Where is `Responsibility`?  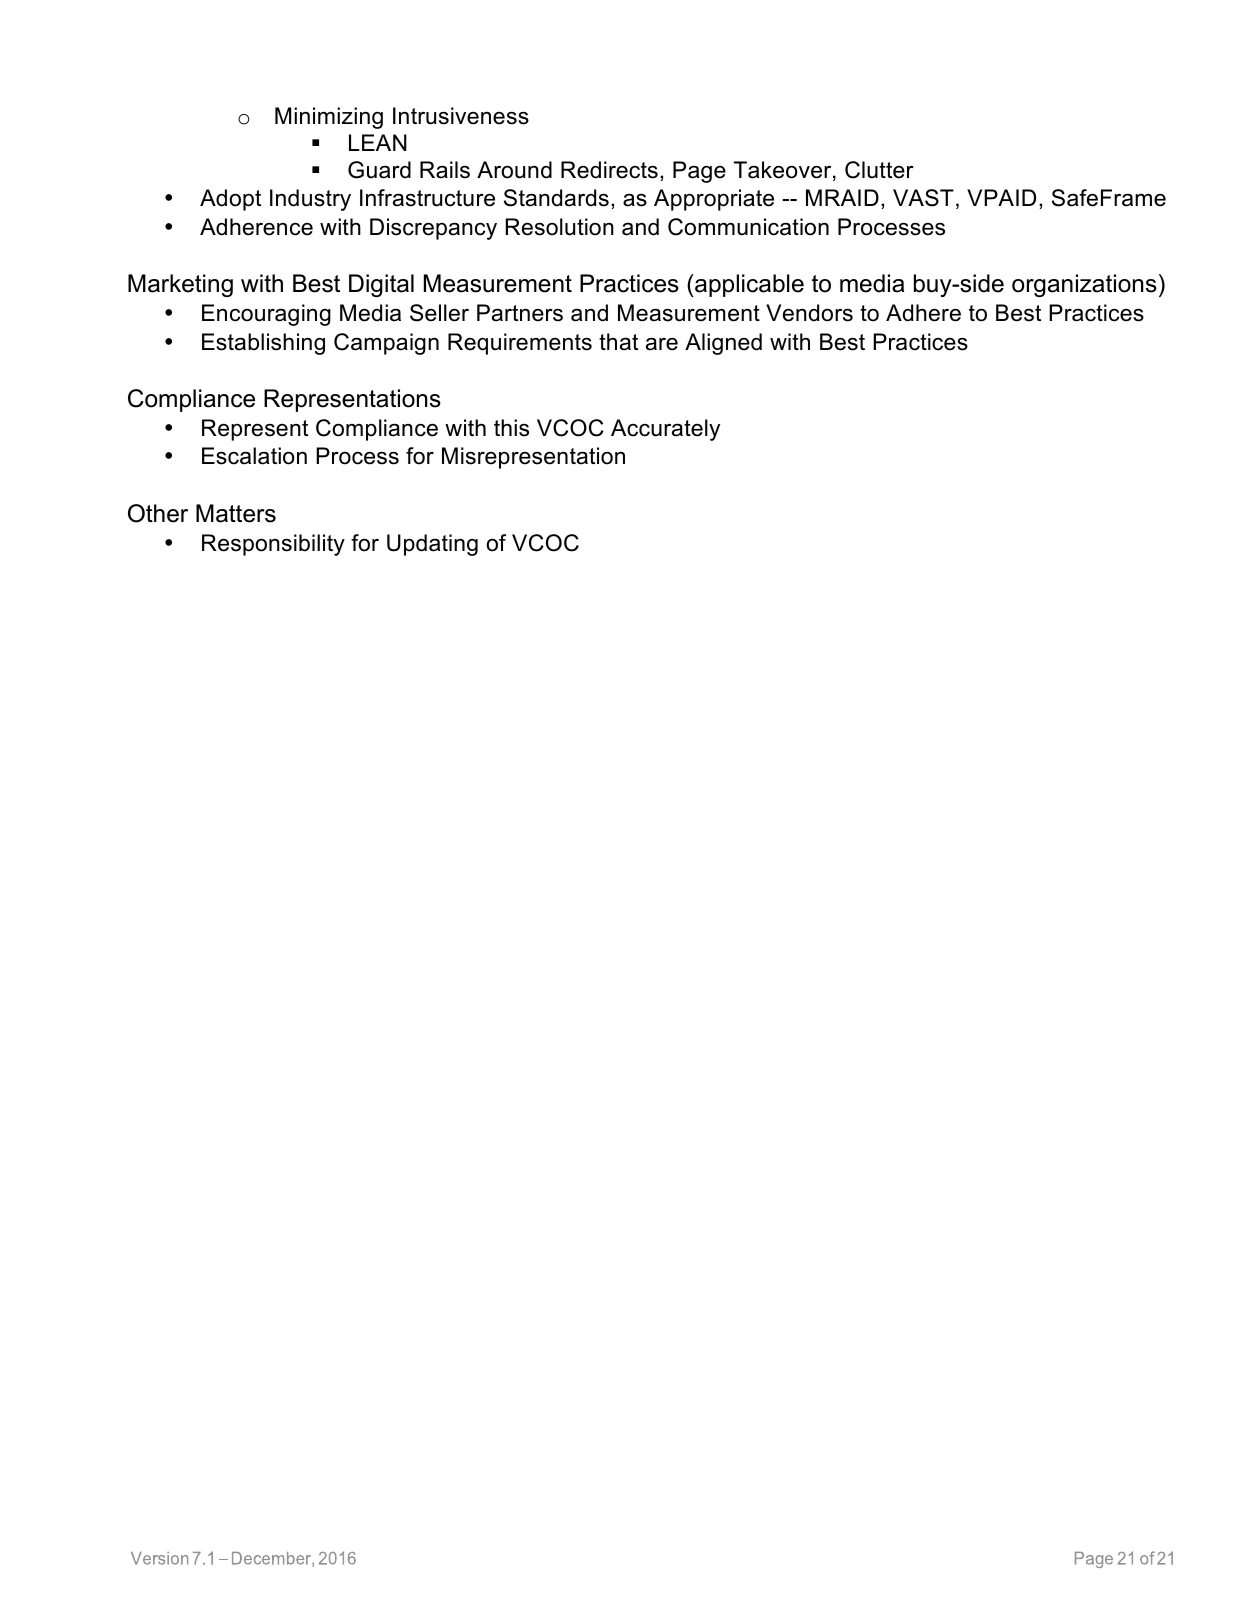
Responsibility is located at coordinates (273, 545).
